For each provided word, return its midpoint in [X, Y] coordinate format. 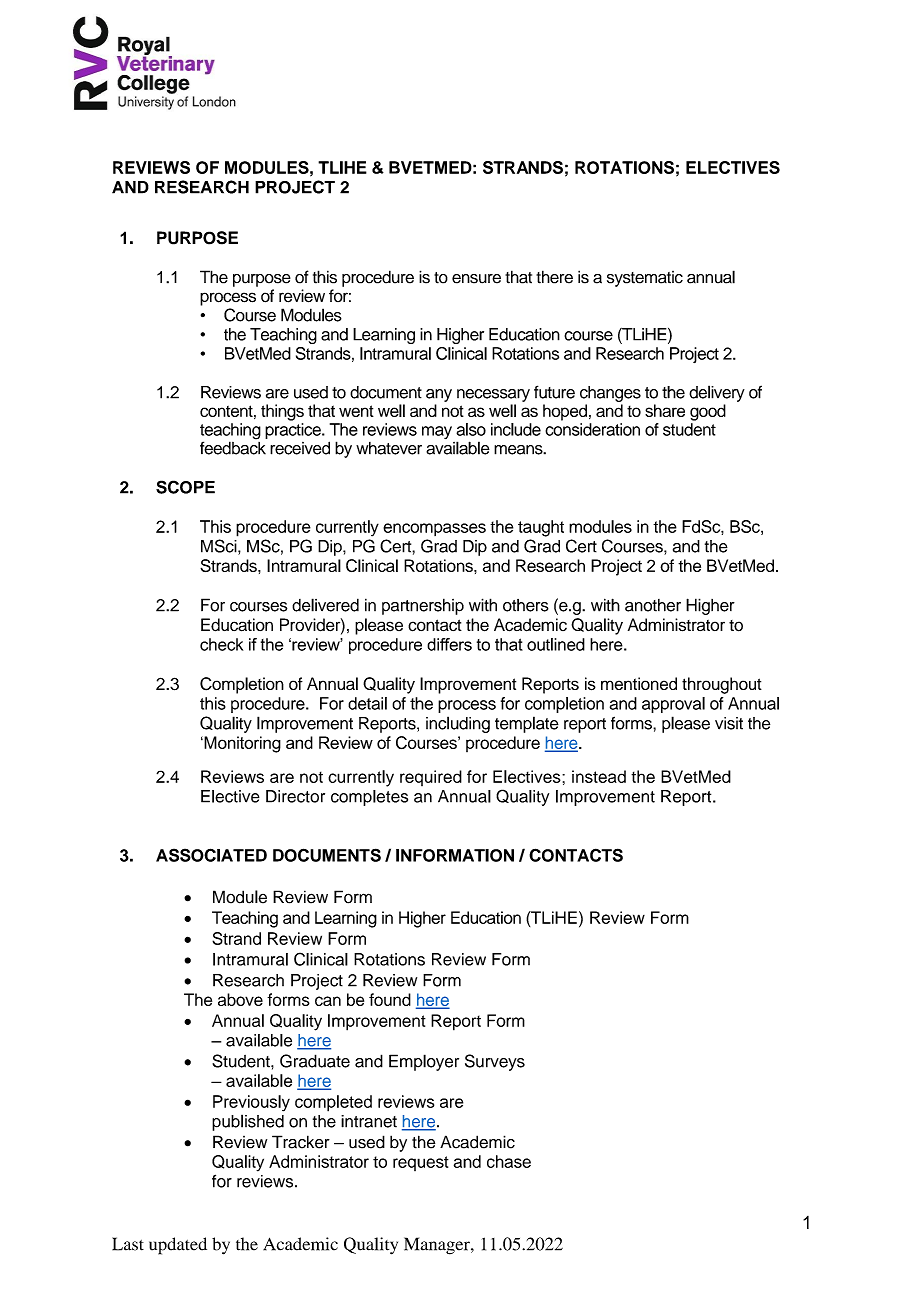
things [282, 412]
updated [178, 1246]
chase [509, 1161]
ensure [476, 279]
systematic [645, 279]
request [421, 1163]
